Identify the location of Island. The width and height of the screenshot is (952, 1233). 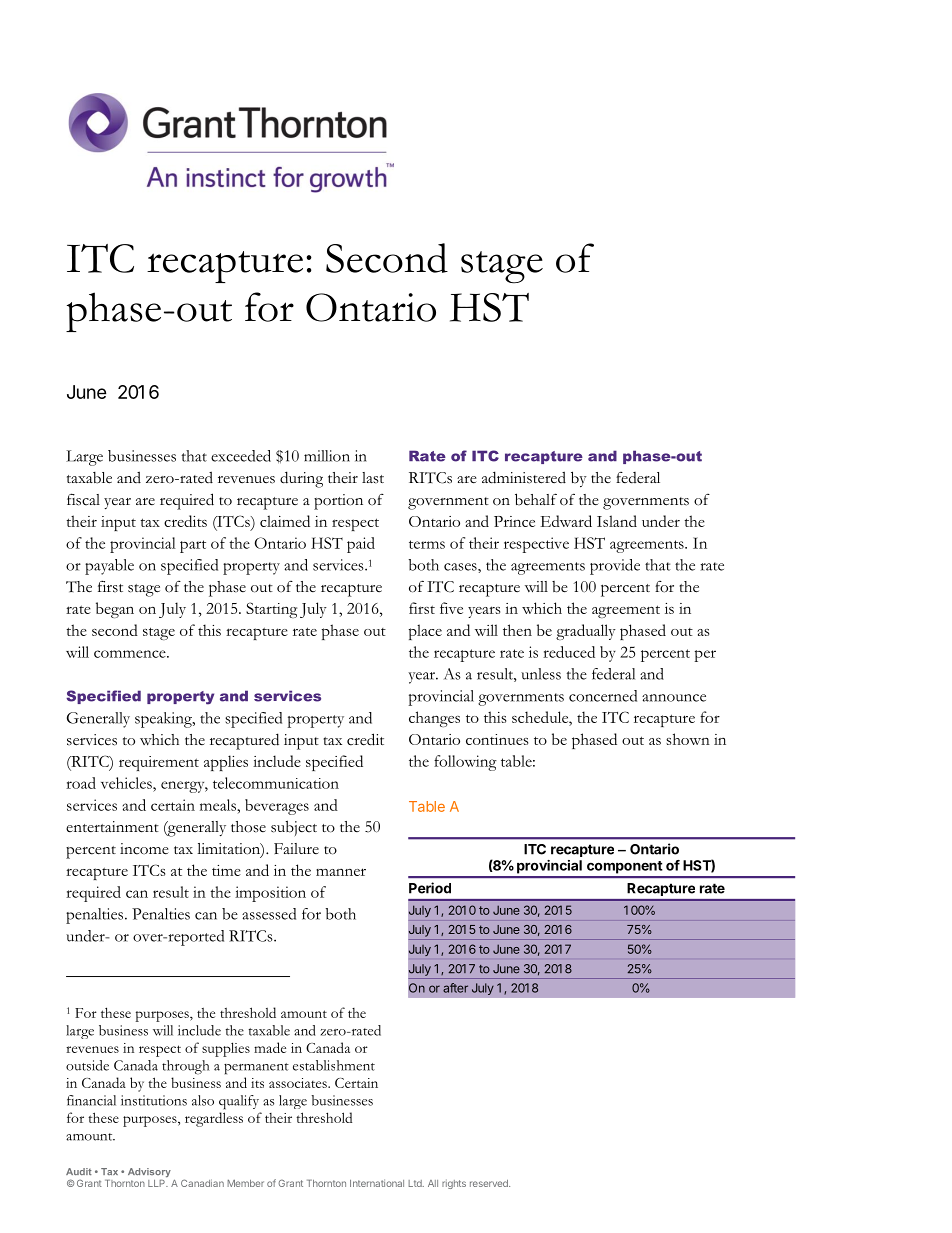
(617, 521).
